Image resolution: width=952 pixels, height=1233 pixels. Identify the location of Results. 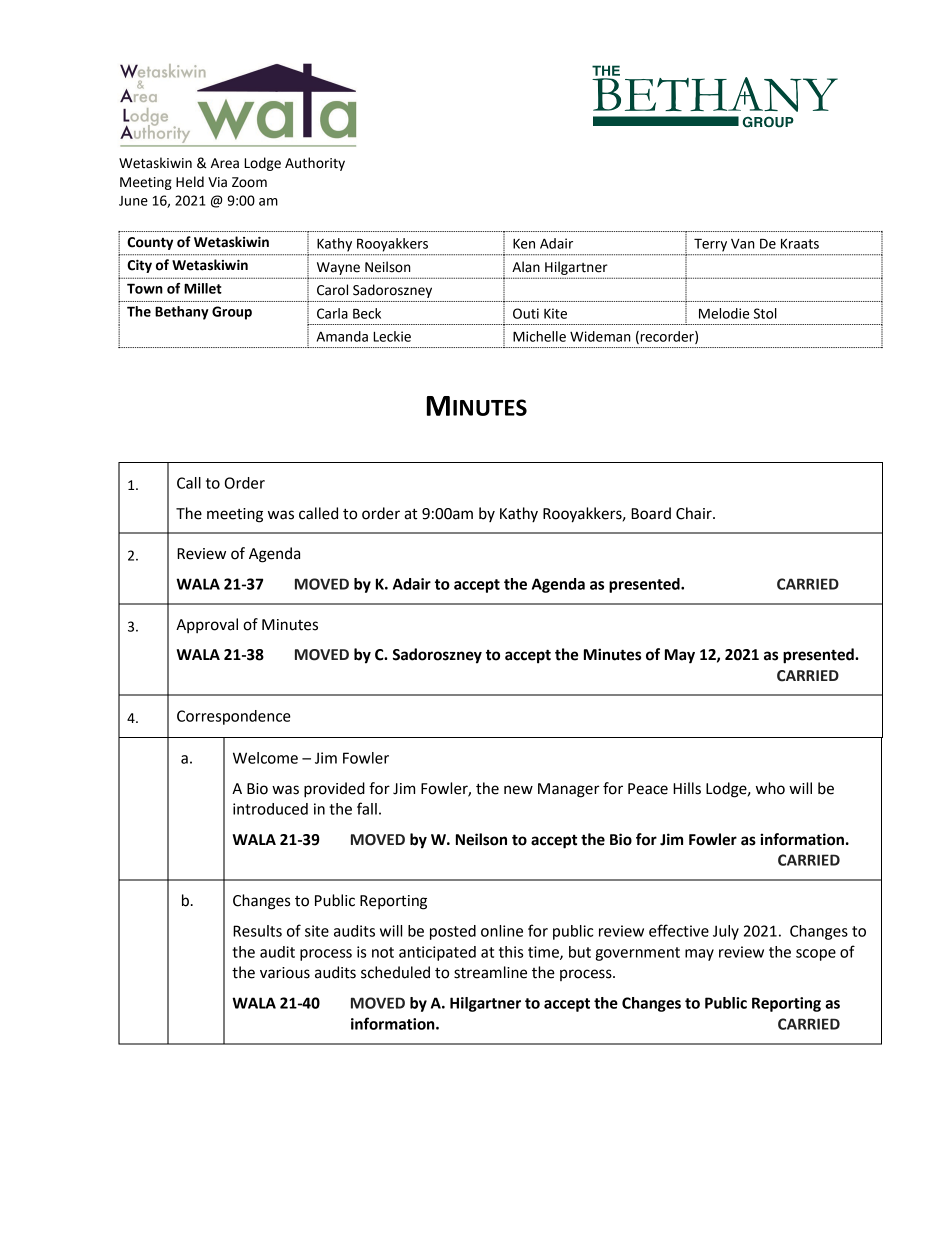
(257, 931).
